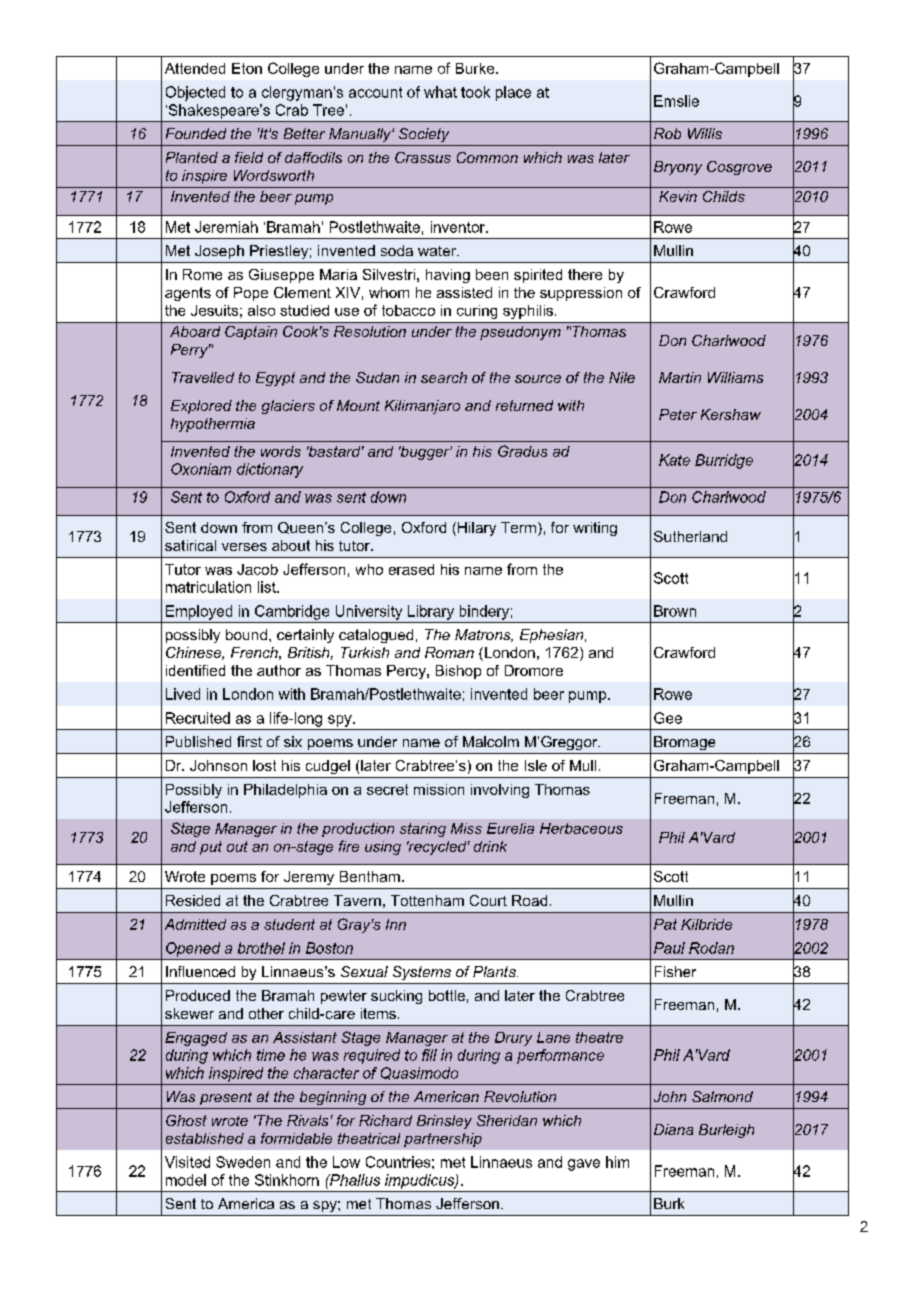 The image size is (924, 1308). What do you see at coordinates (475, 92) in the document?
I see `took` at bounding box center [475, 92].
